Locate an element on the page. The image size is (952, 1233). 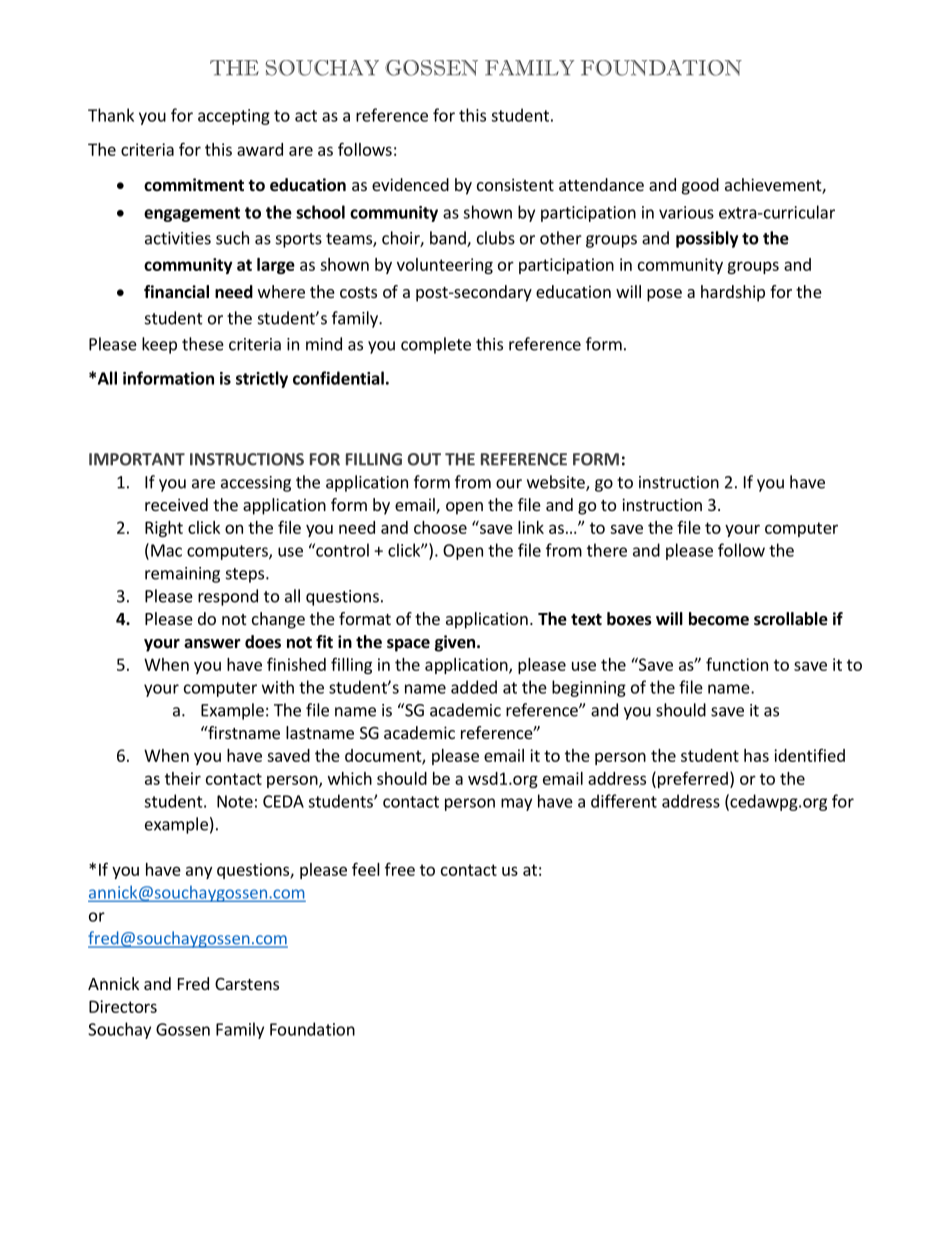
become is located at coordinates (719, 619).
